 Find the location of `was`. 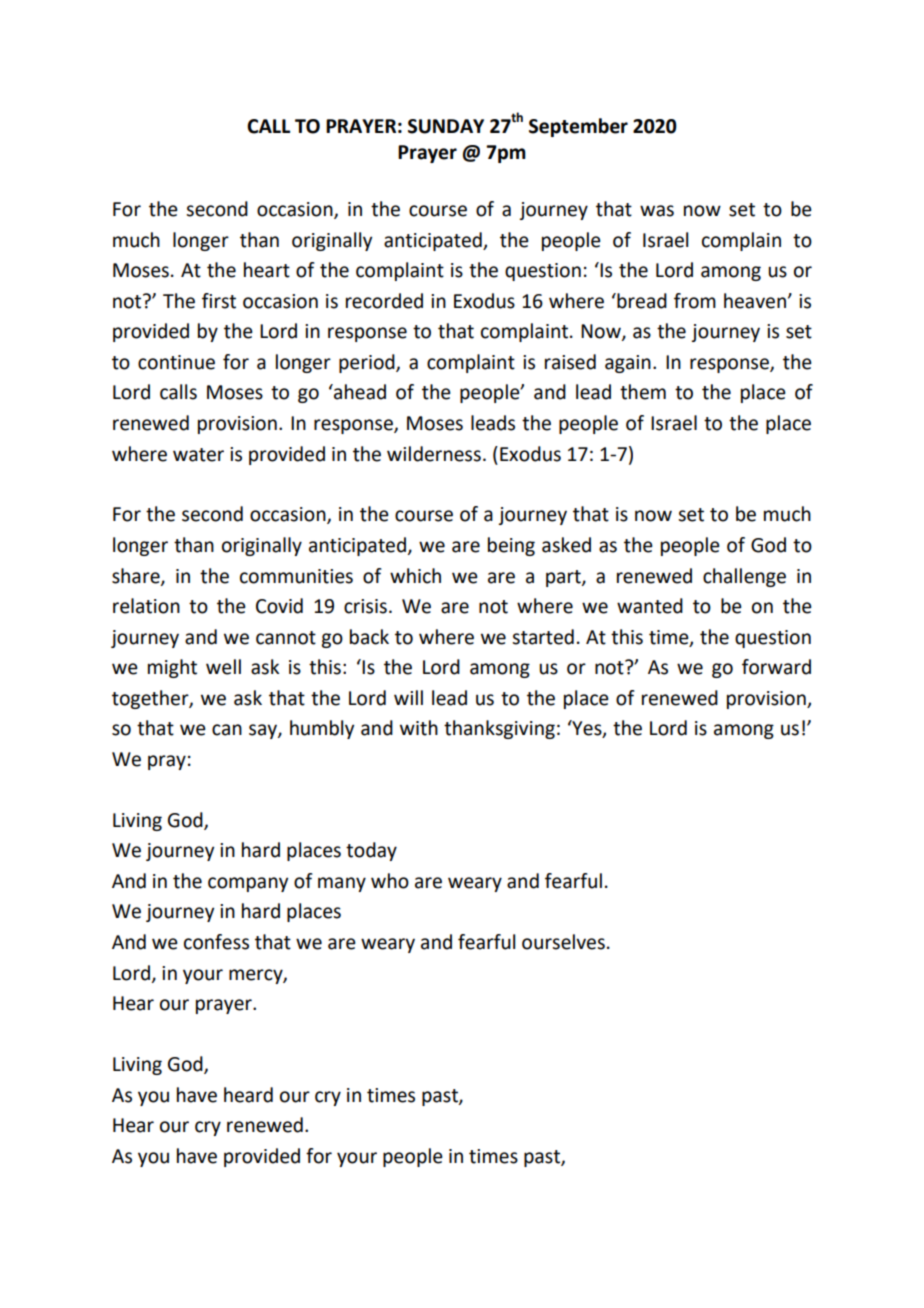

was is located at coordinates (657, 211).
